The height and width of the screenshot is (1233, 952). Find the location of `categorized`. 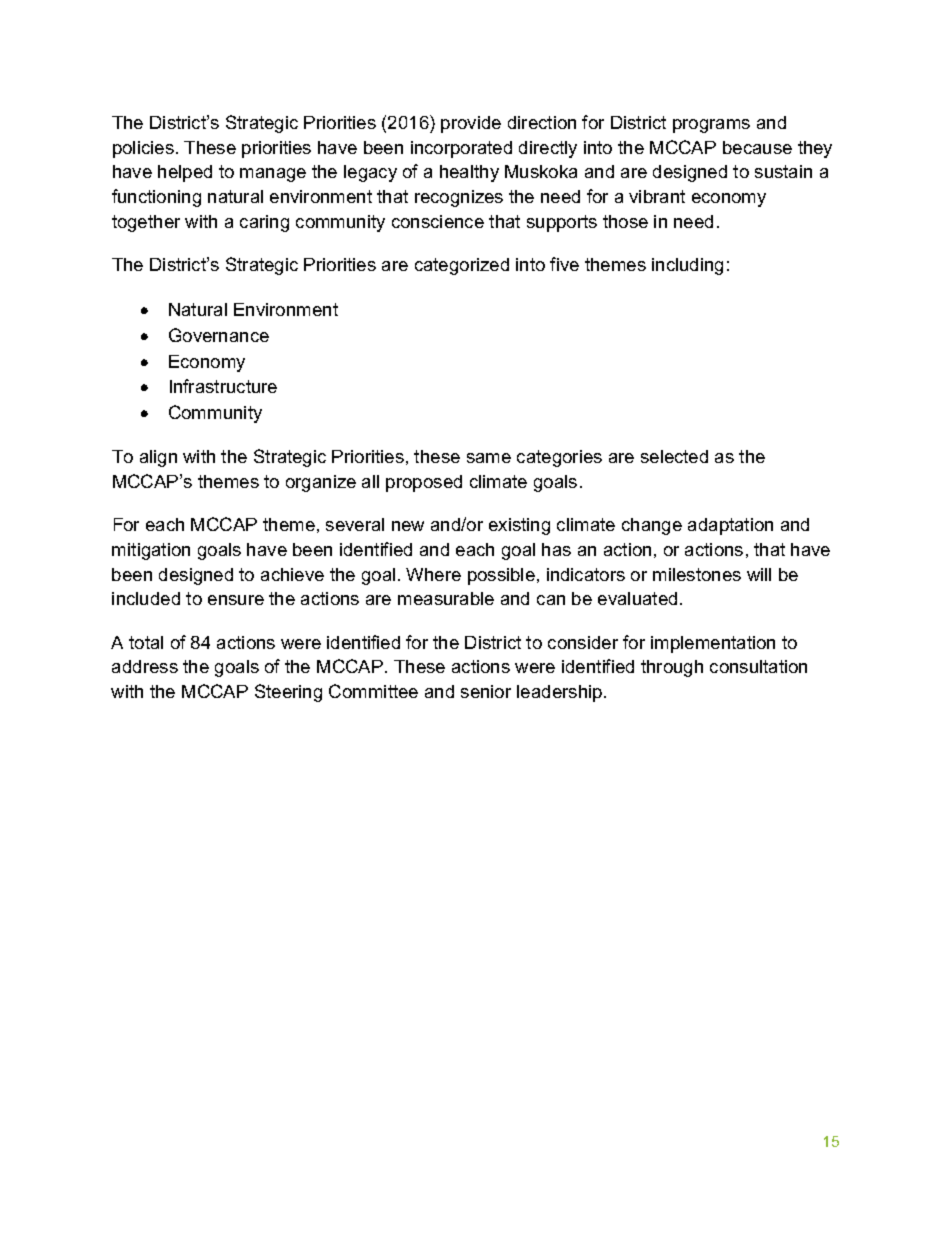

categorized is located at coordinates (462, 266).
